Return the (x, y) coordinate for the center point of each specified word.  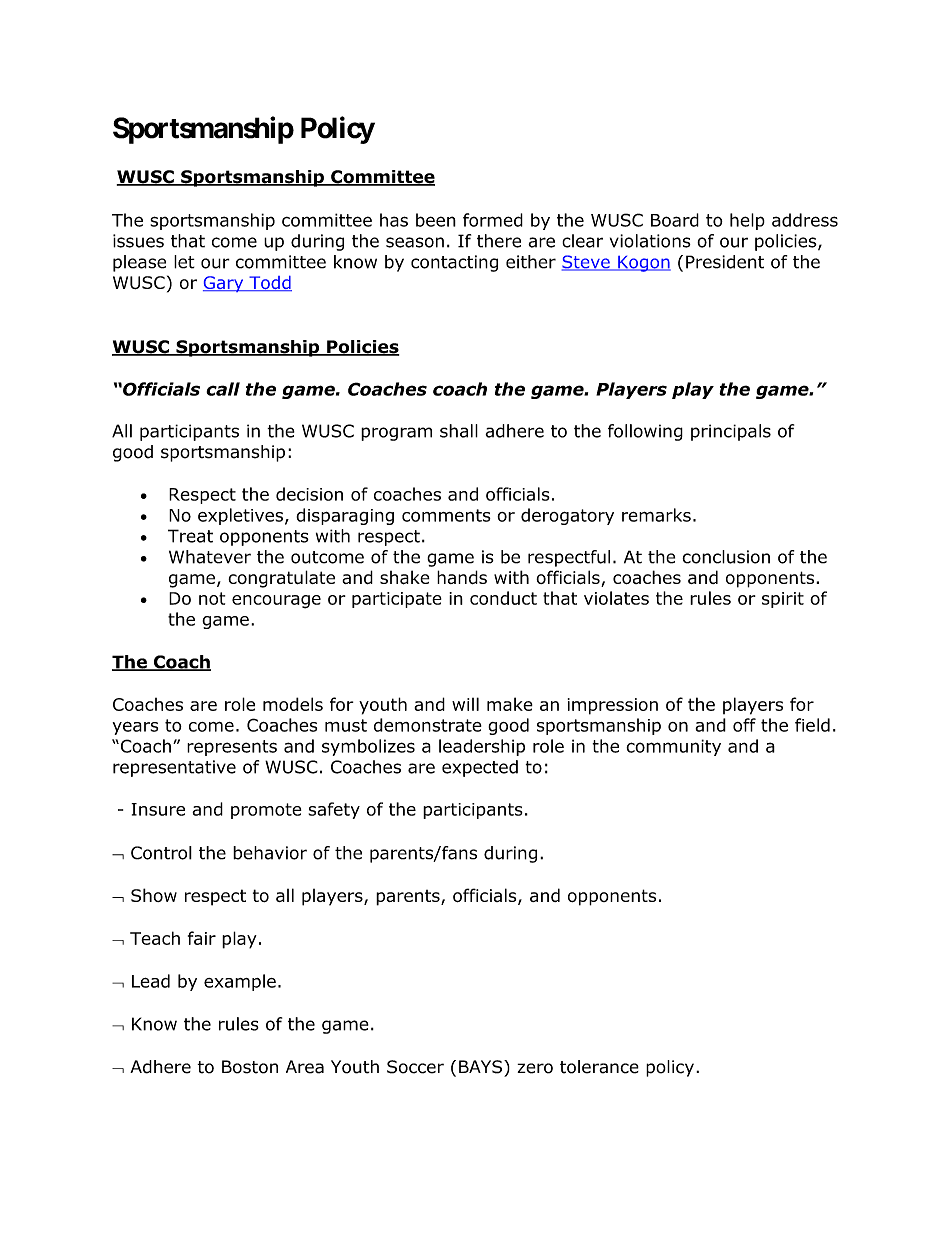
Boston (250, 1067)
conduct (503, 598)
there (499, 241)
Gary (224, 284)
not (212, 598)
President (725, 262)
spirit (783, 600)
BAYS (482, 1067)
